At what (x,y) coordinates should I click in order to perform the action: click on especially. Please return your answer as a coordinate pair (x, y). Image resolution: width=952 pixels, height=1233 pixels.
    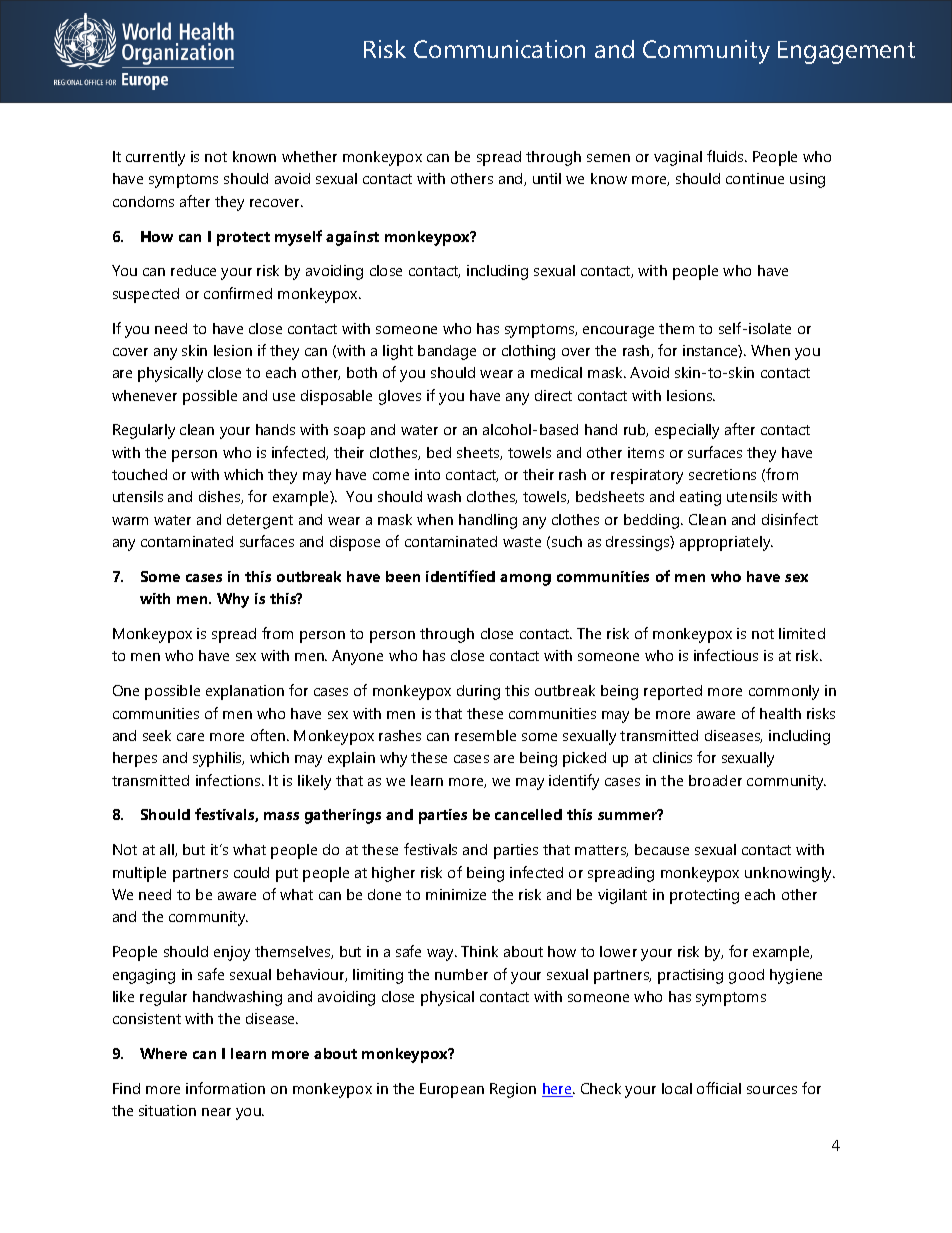
    Looking at the image, I should click on (687, 431).
